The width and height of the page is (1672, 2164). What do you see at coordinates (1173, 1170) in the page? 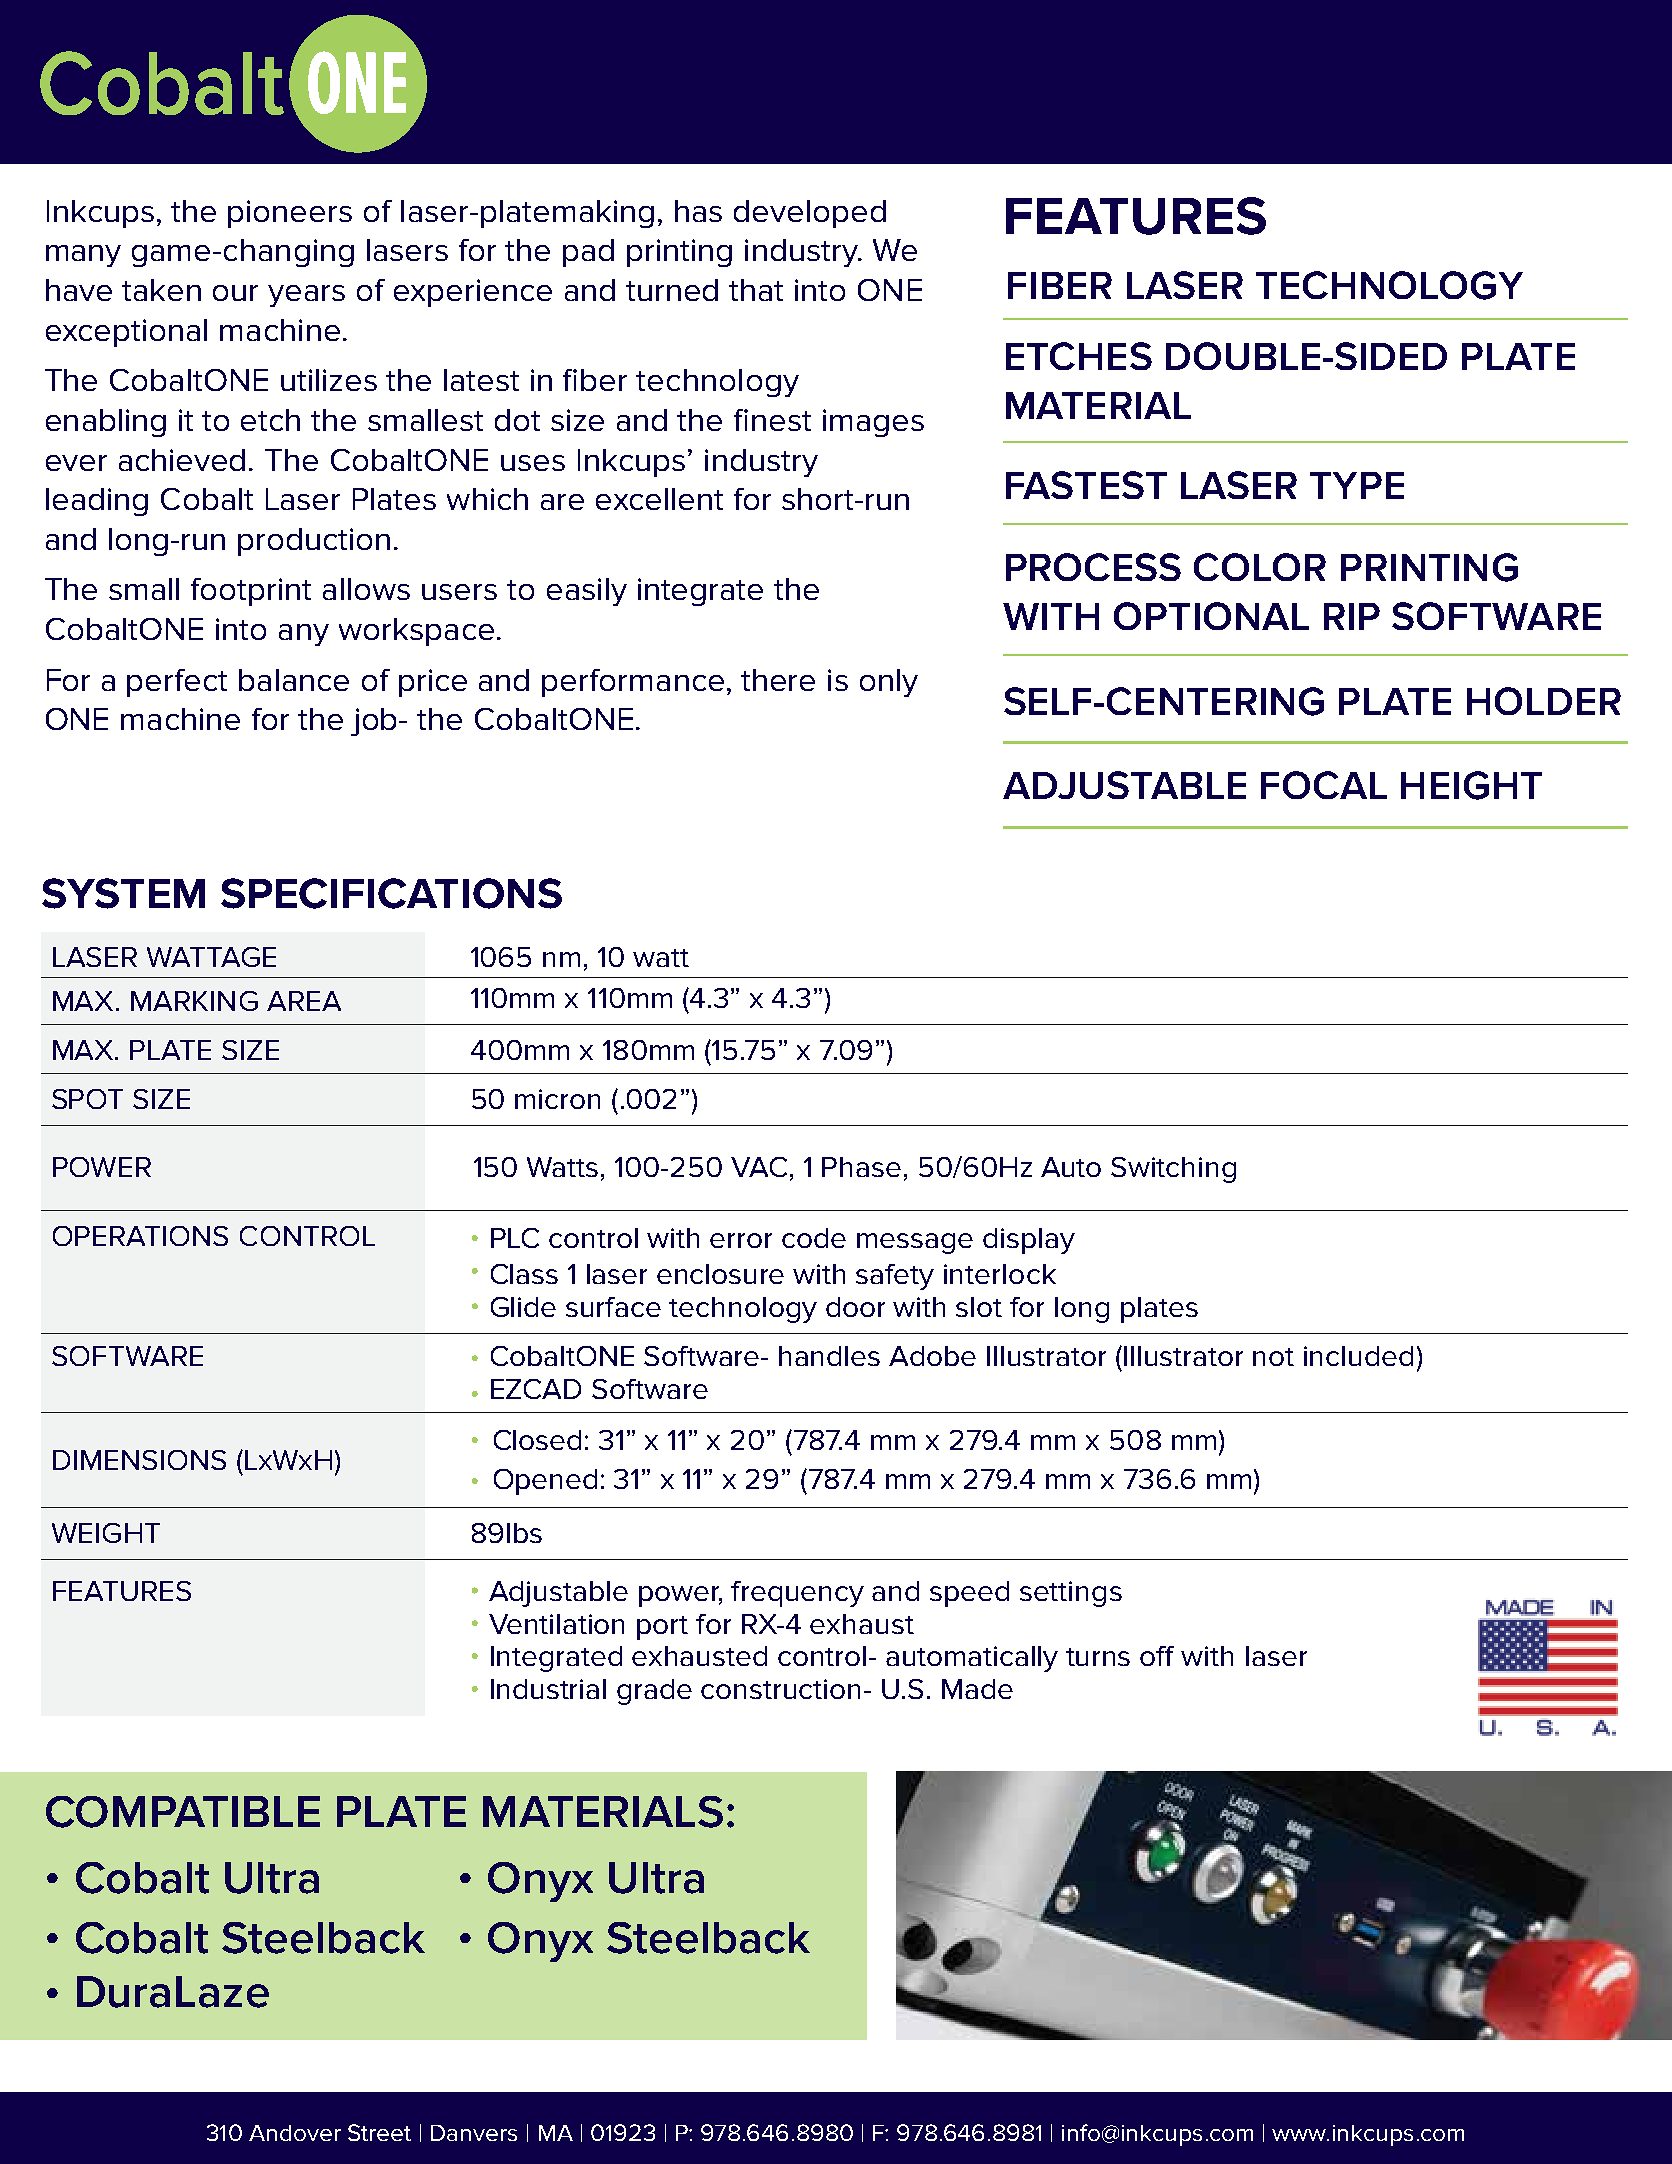
I see `Switching` at bounding box center [1173, 1170].
